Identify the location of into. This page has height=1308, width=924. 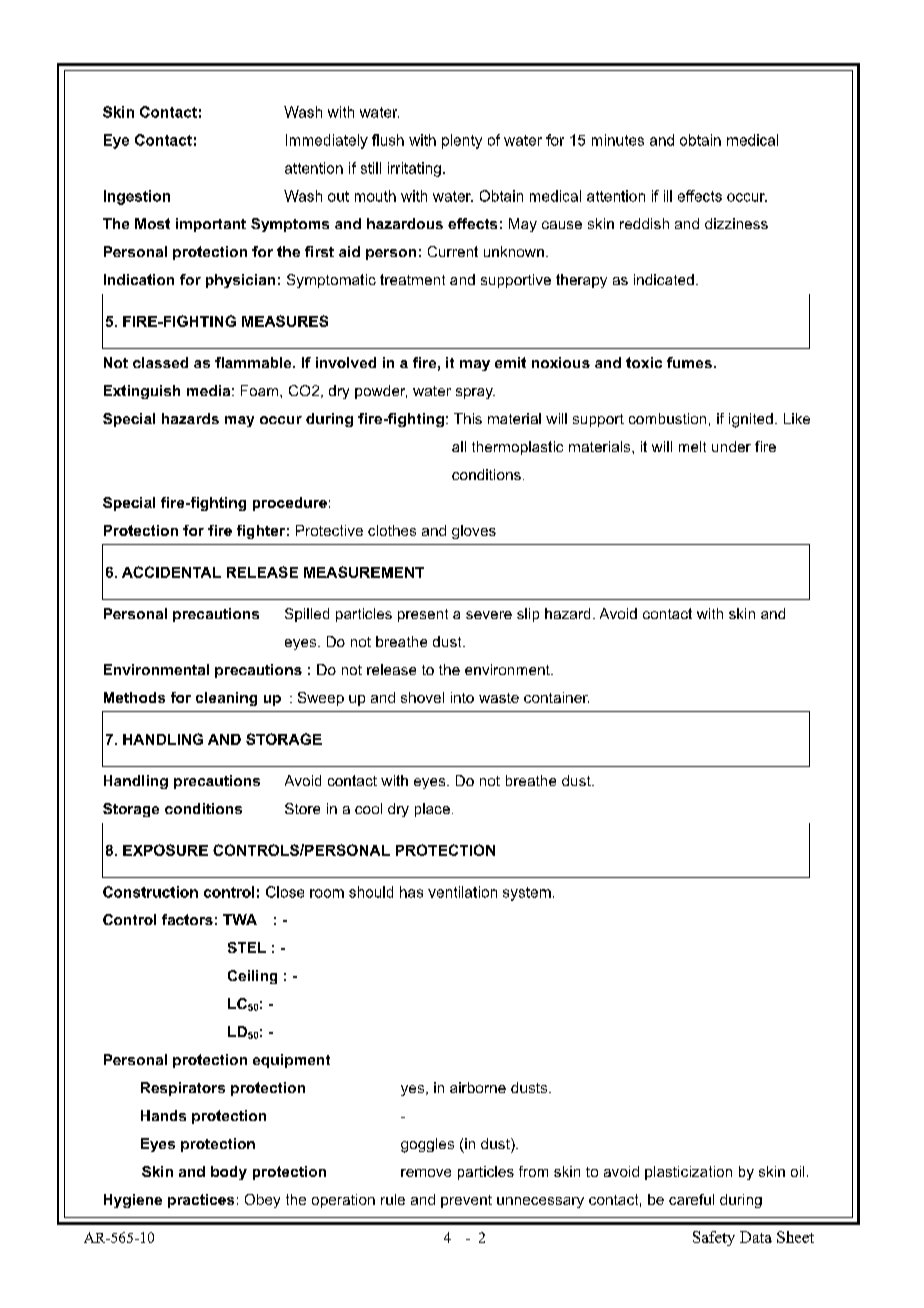
(462, 697).
